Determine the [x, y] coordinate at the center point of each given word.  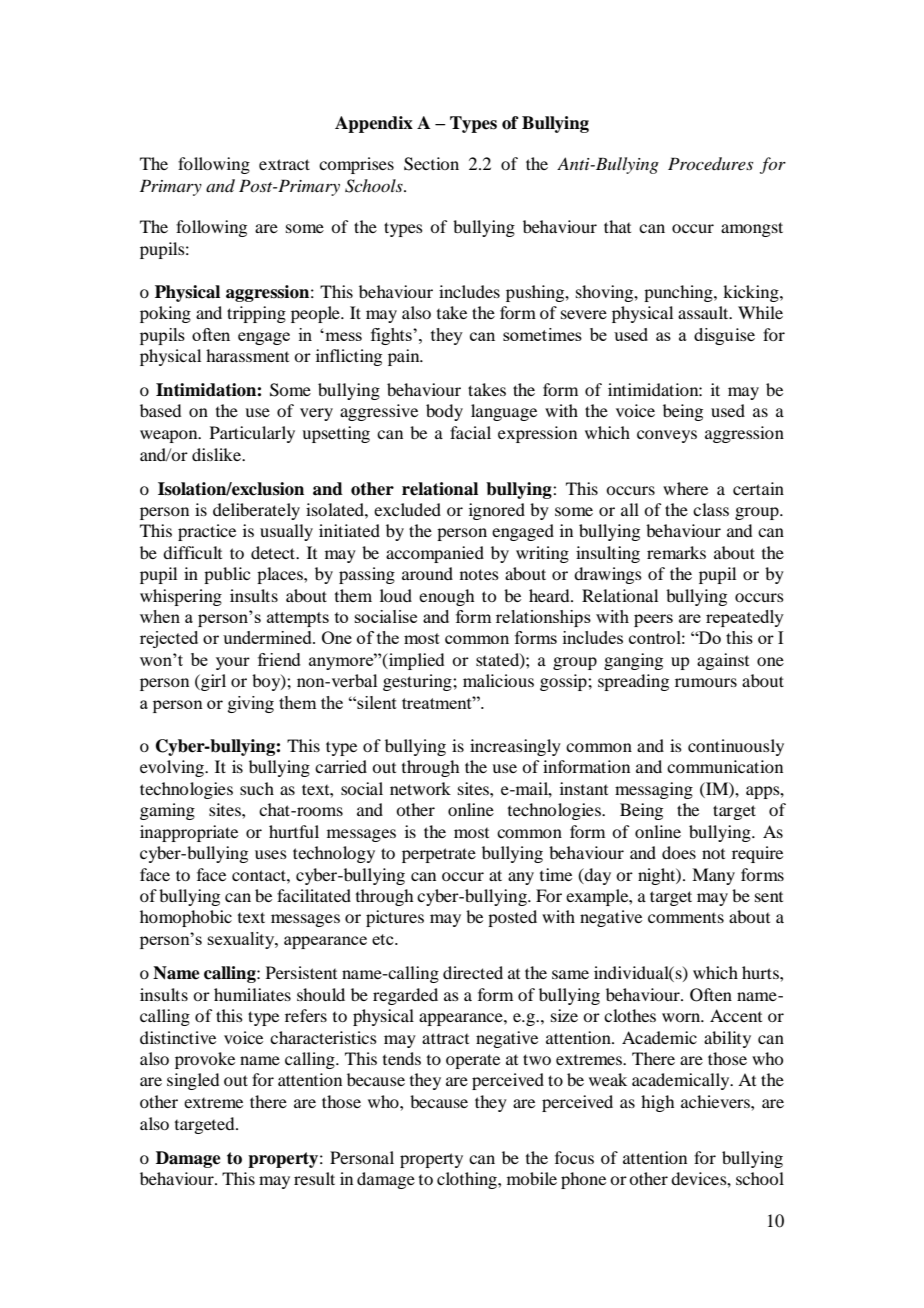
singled [193, 1081]
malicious [498, 680]
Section [431, 164]
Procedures [710, 163]
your [233, 663]
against [723, 661]
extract [284, 164]
